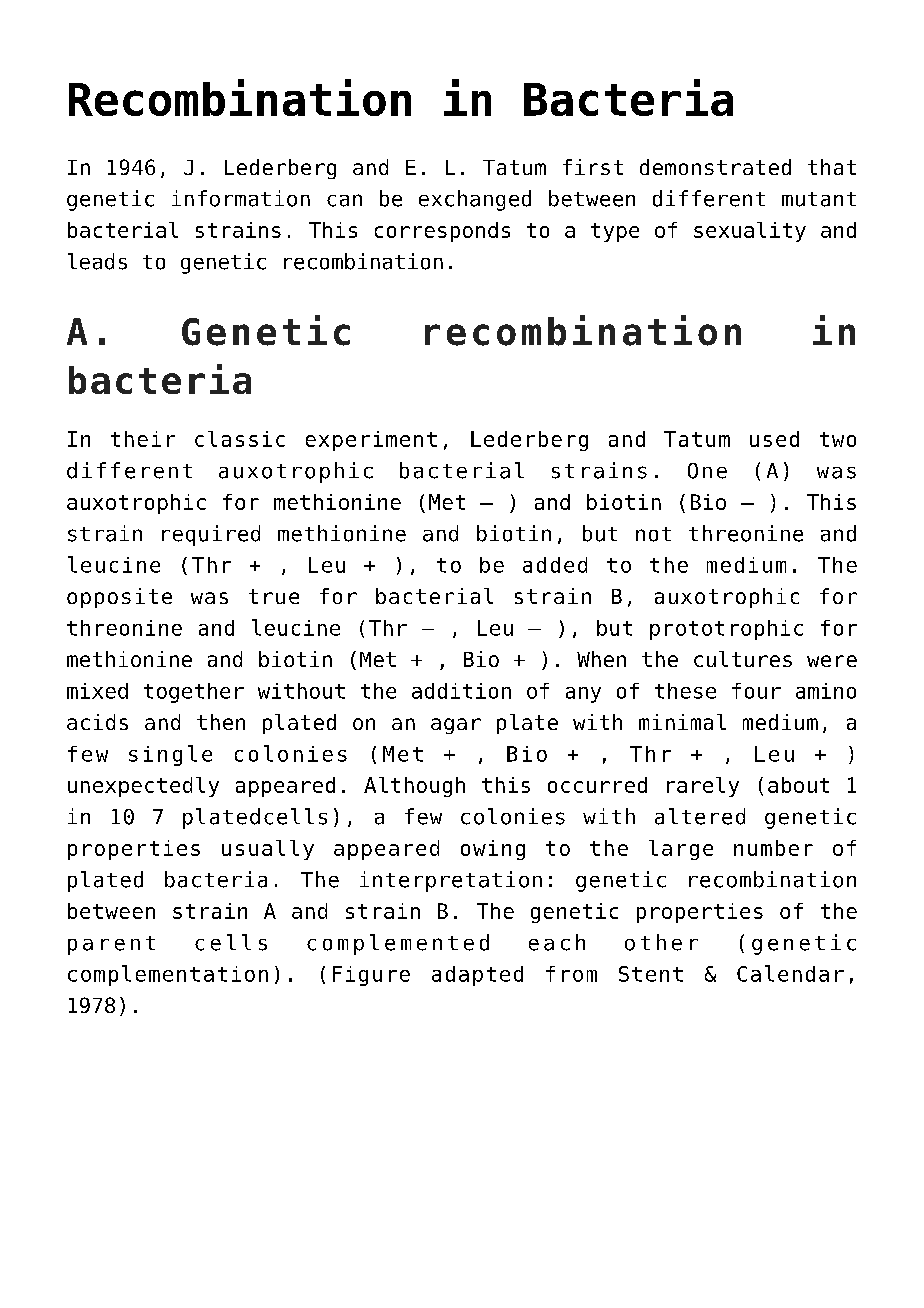 This screenshot has height=1308, width=924. What do you see at coordinates (661, 942) in the screenshot?
I see `other` at bounding box center [661, 942].
